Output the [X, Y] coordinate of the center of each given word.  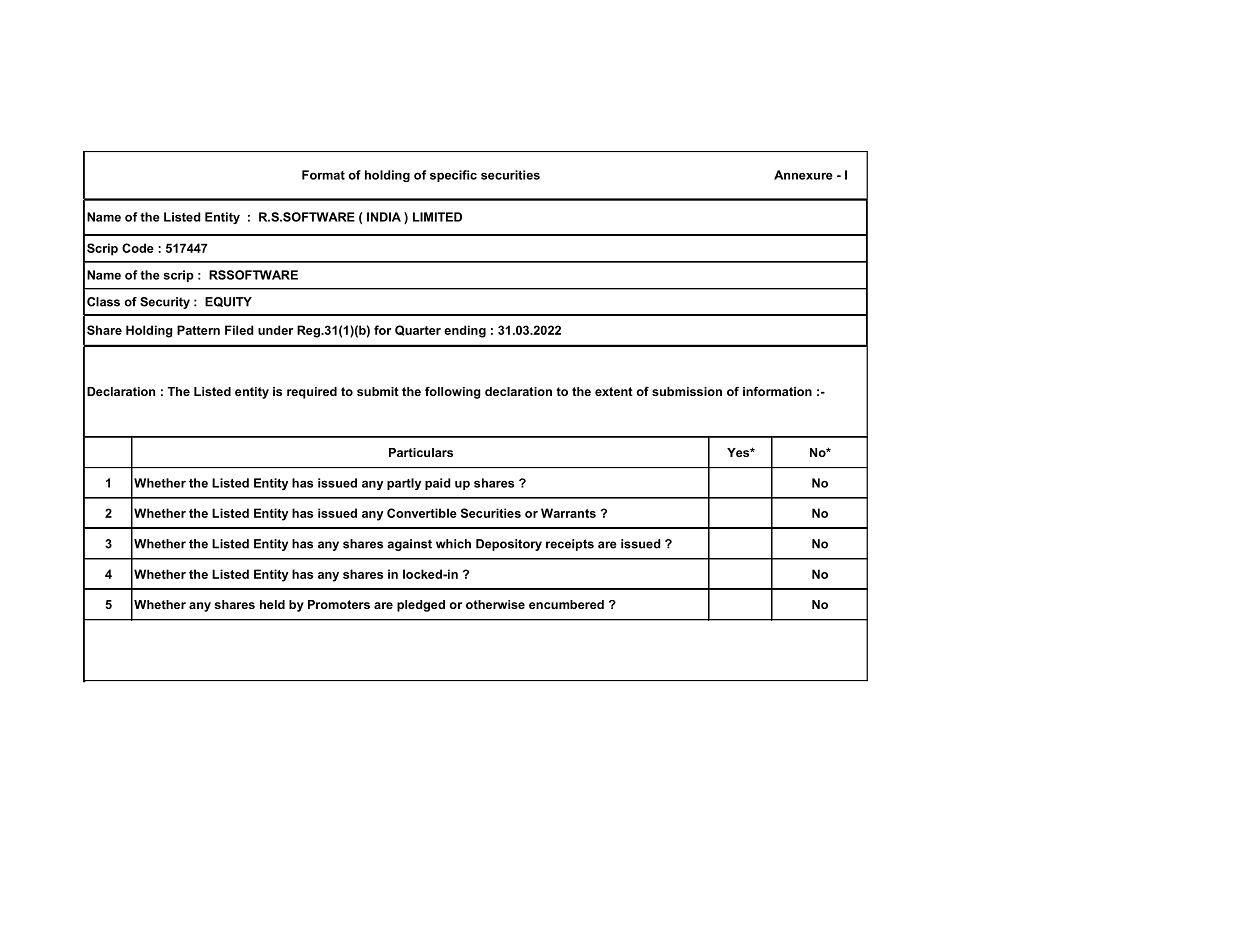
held [272, 604]
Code [138, 248]
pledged [421, 606]
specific [453, 176]
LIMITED [437, 217]
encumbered [566, 604]
